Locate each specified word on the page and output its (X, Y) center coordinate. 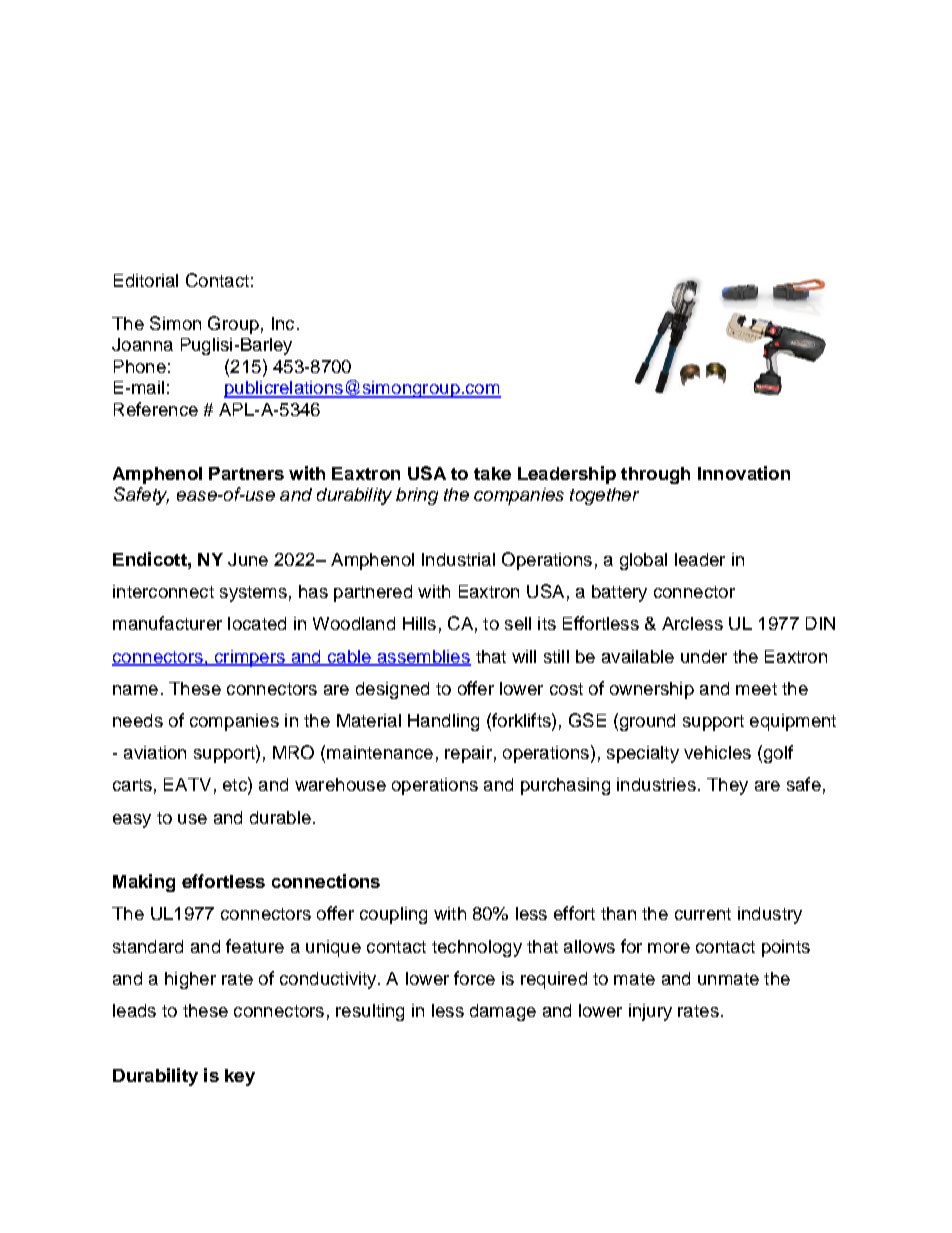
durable (280, 817)
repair (468, 754)
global (643, 561)
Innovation (744, 473)
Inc (283, 323)
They (727, 786)
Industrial (458, 559)
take (492, 473)
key (240, 1077)
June (248, 559)
